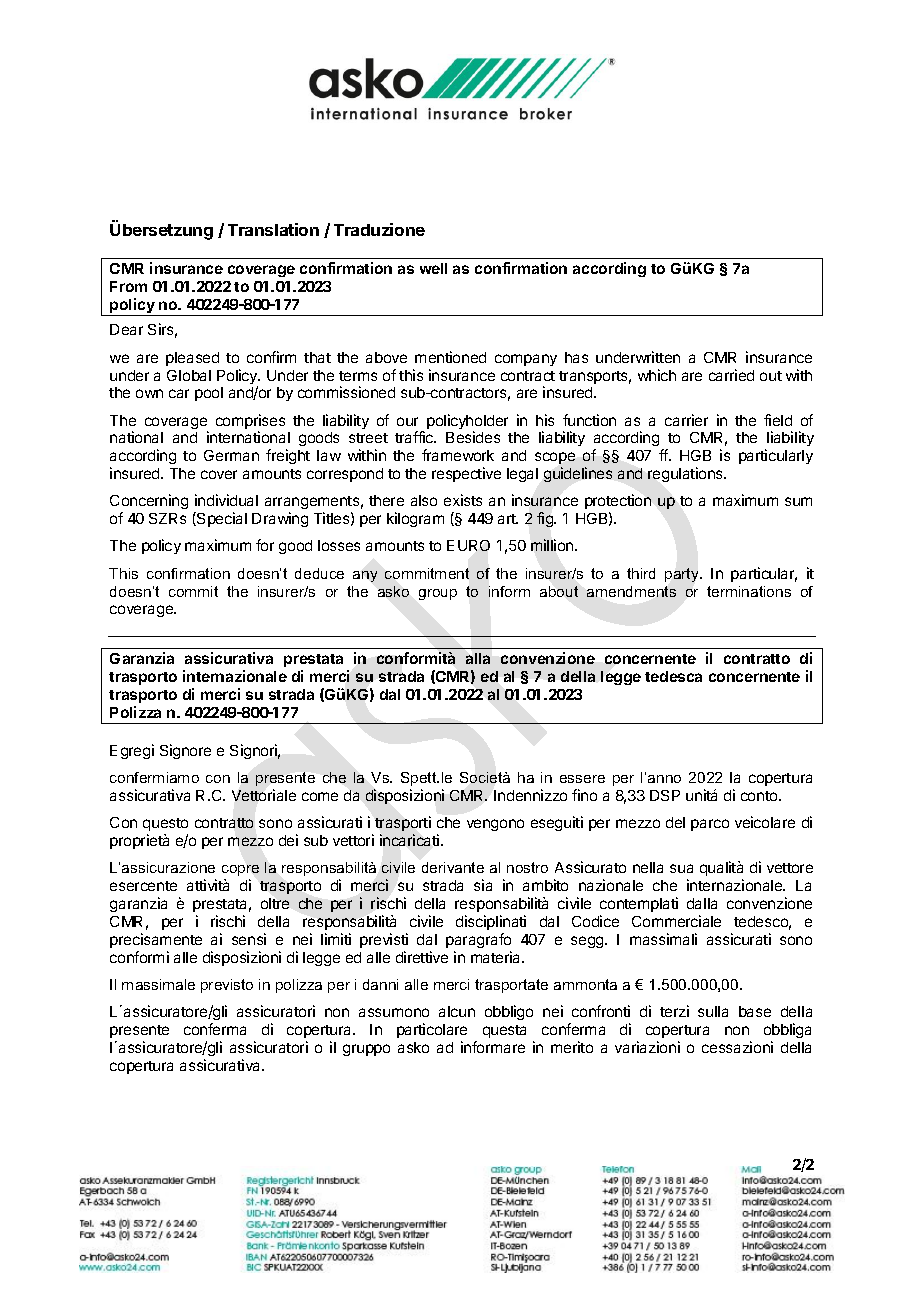  I want to click on Translation, so click(273, 229).
